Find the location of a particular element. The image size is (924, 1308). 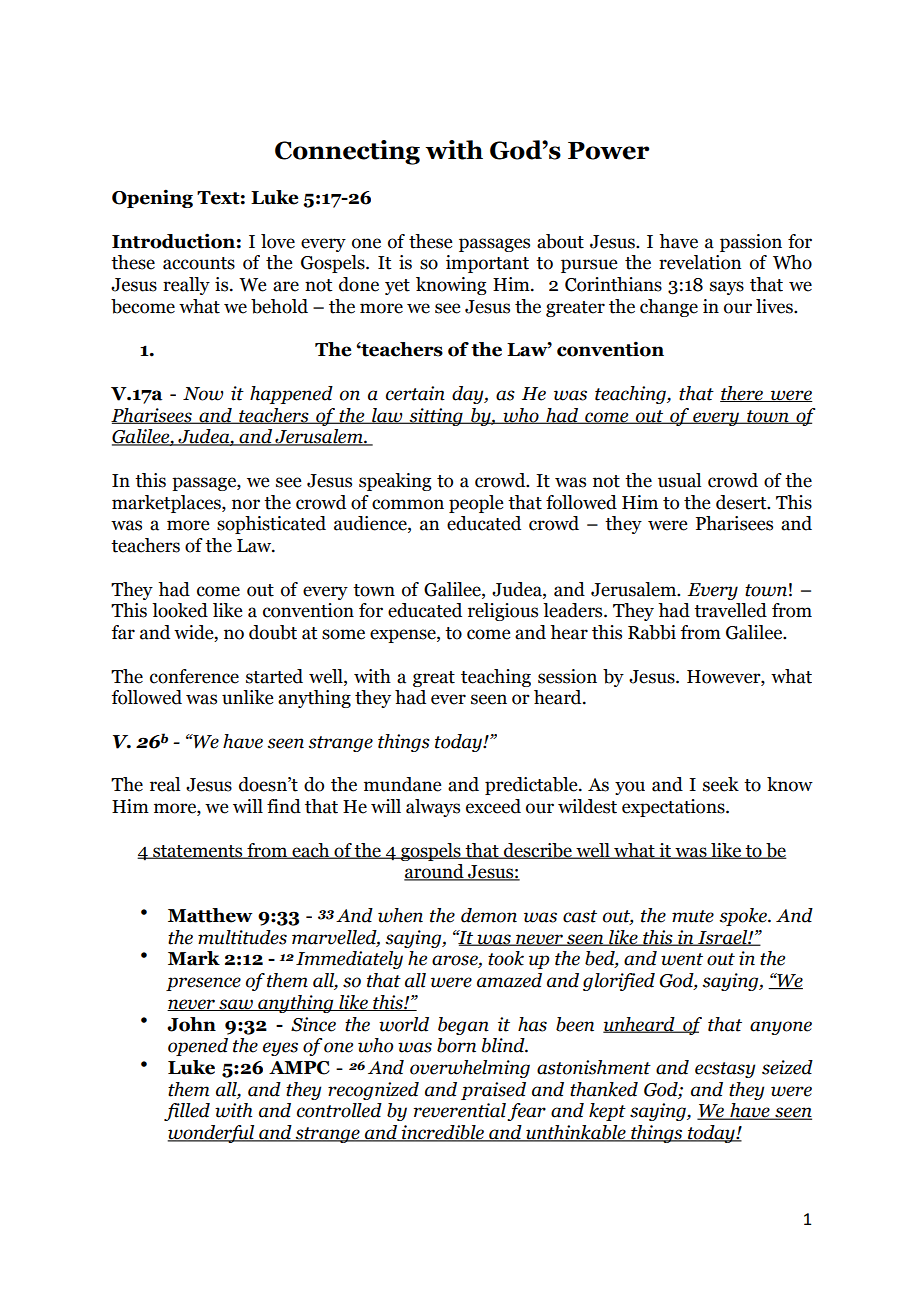

statements is located at coordinates (198, 852).
